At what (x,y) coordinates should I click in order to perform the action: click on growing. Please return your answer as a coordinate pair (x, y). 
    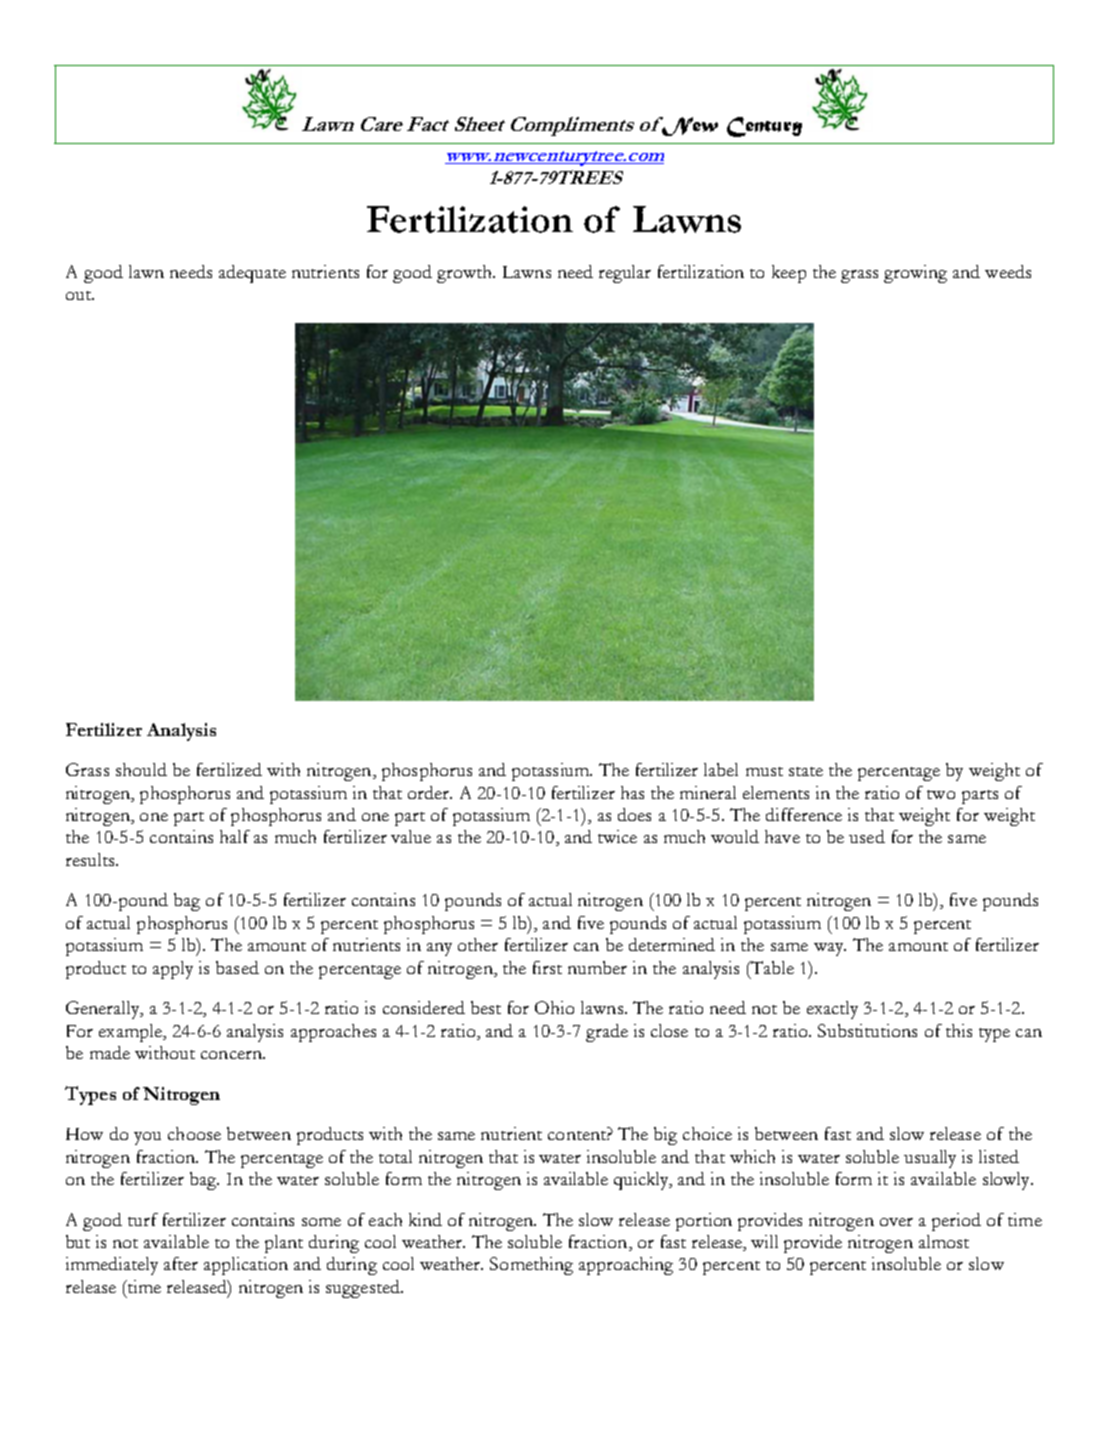
    Looking at the image, I should click on (915, 274).
